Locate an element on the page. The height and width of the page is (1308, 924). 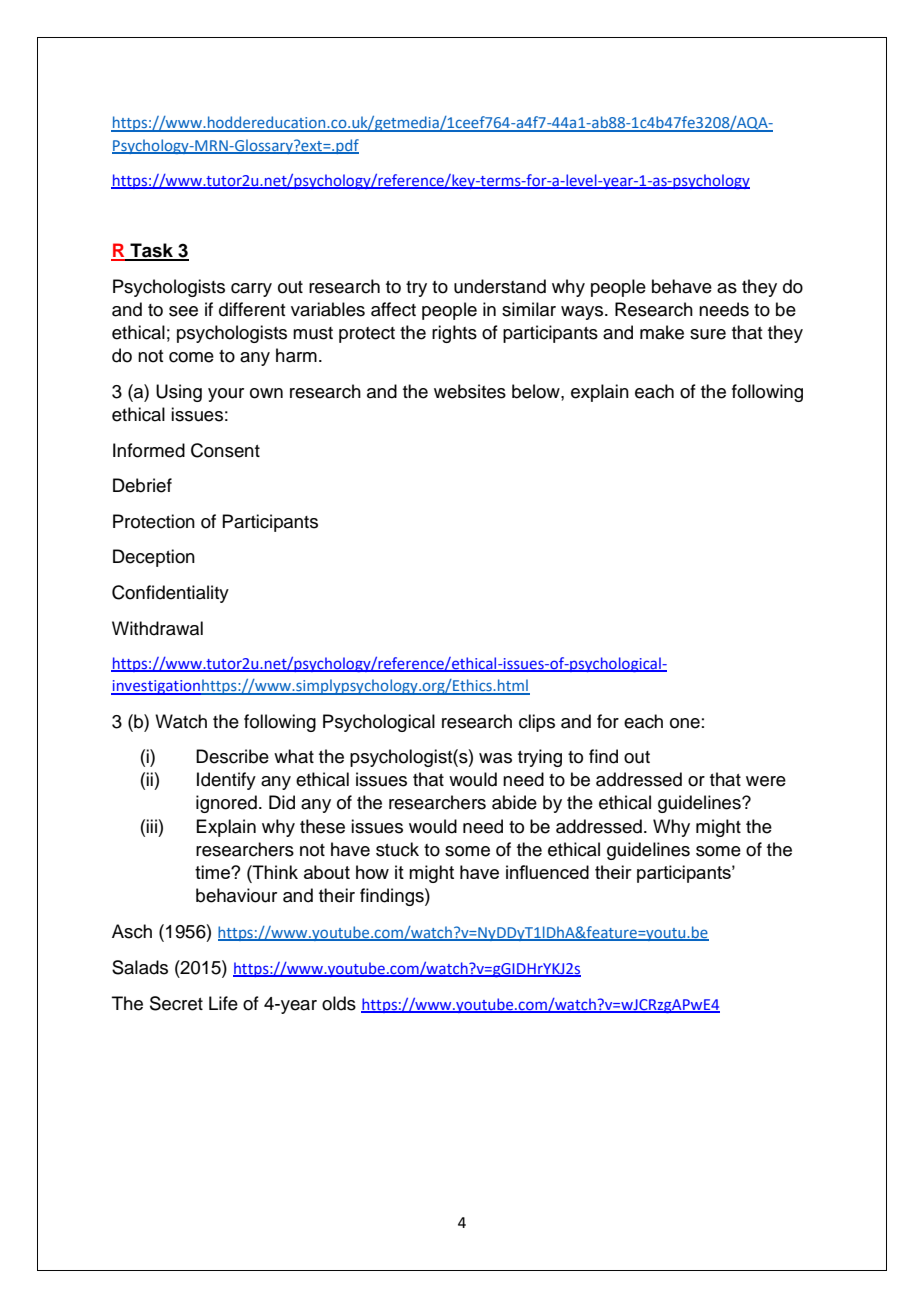
olds is located at coordinates (339, 1003).
